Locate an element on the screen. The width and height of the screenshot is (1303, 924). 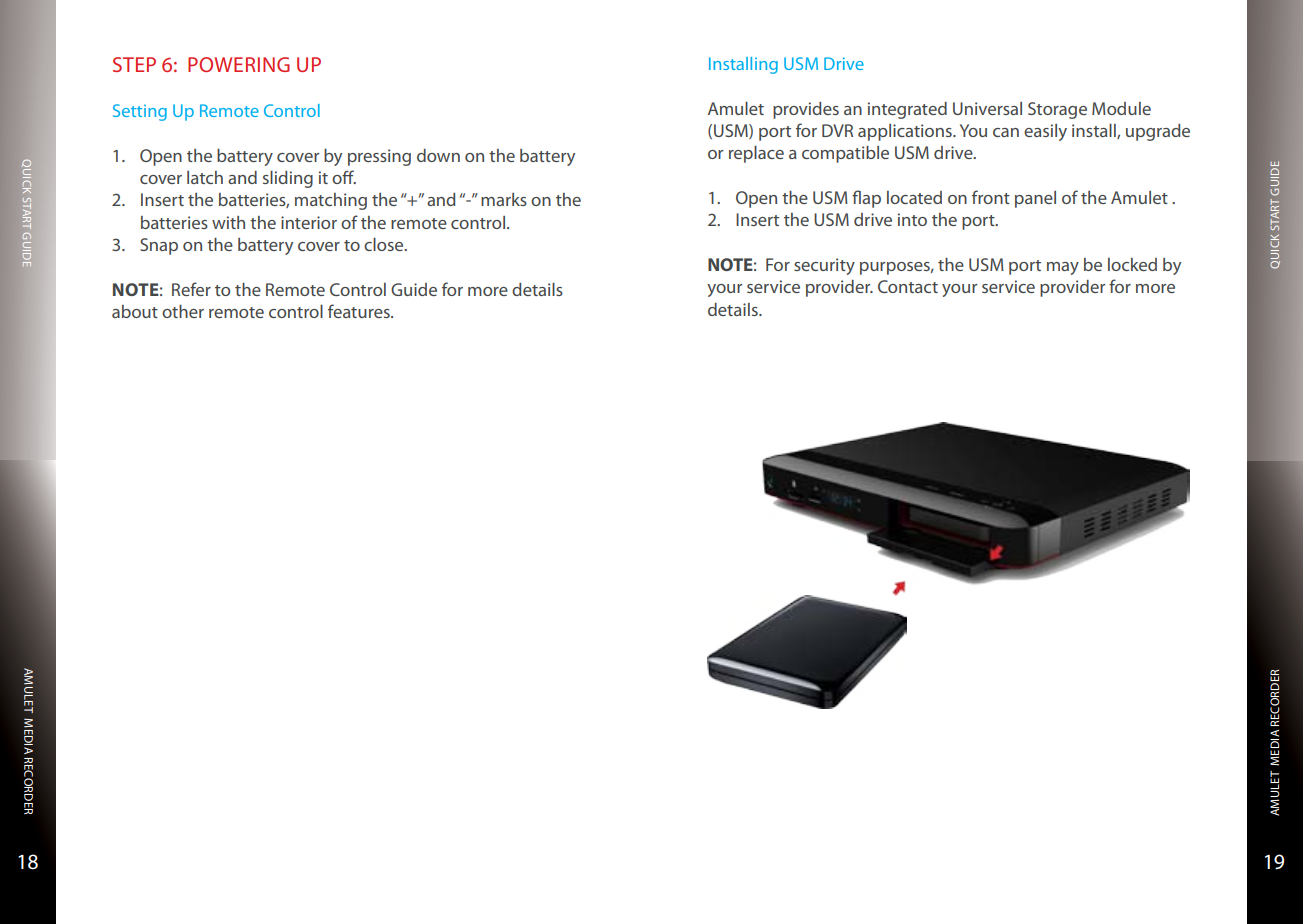
into is located at coordinates (912, 219).
